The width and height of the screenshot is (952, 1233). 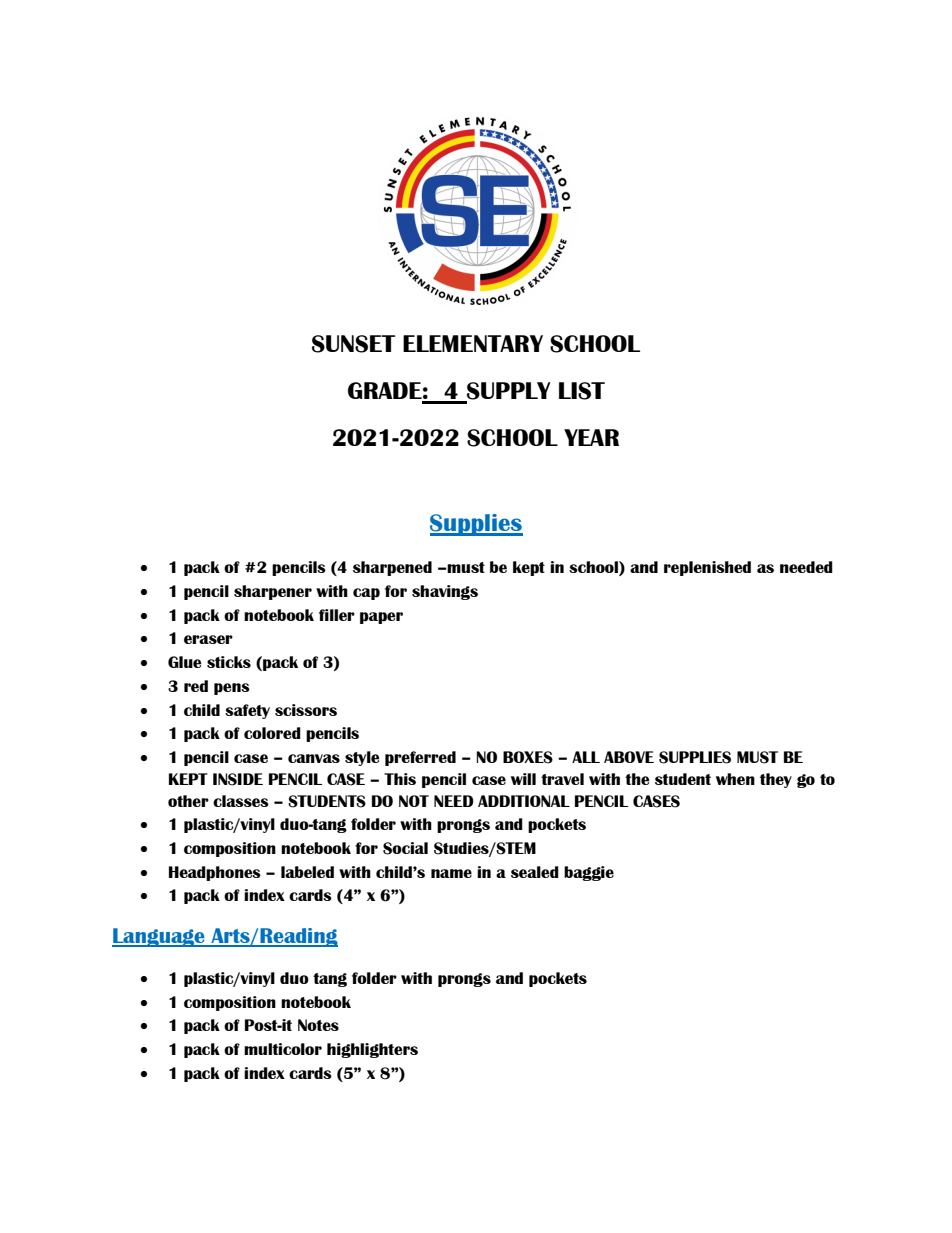 I want to click on ADDITIONAL, so click(x=524, y=801).
